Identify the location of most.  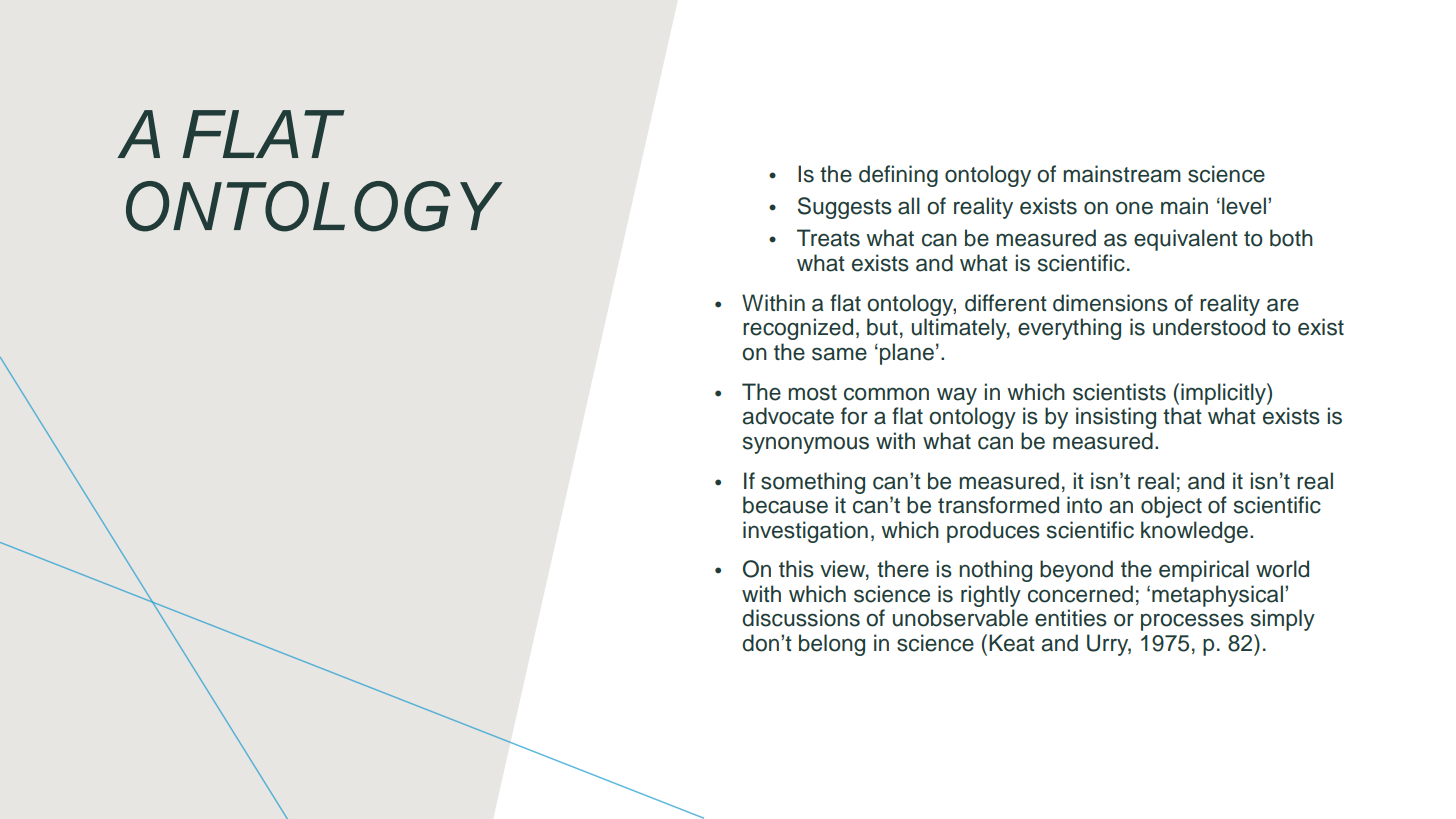
(812, 393).
